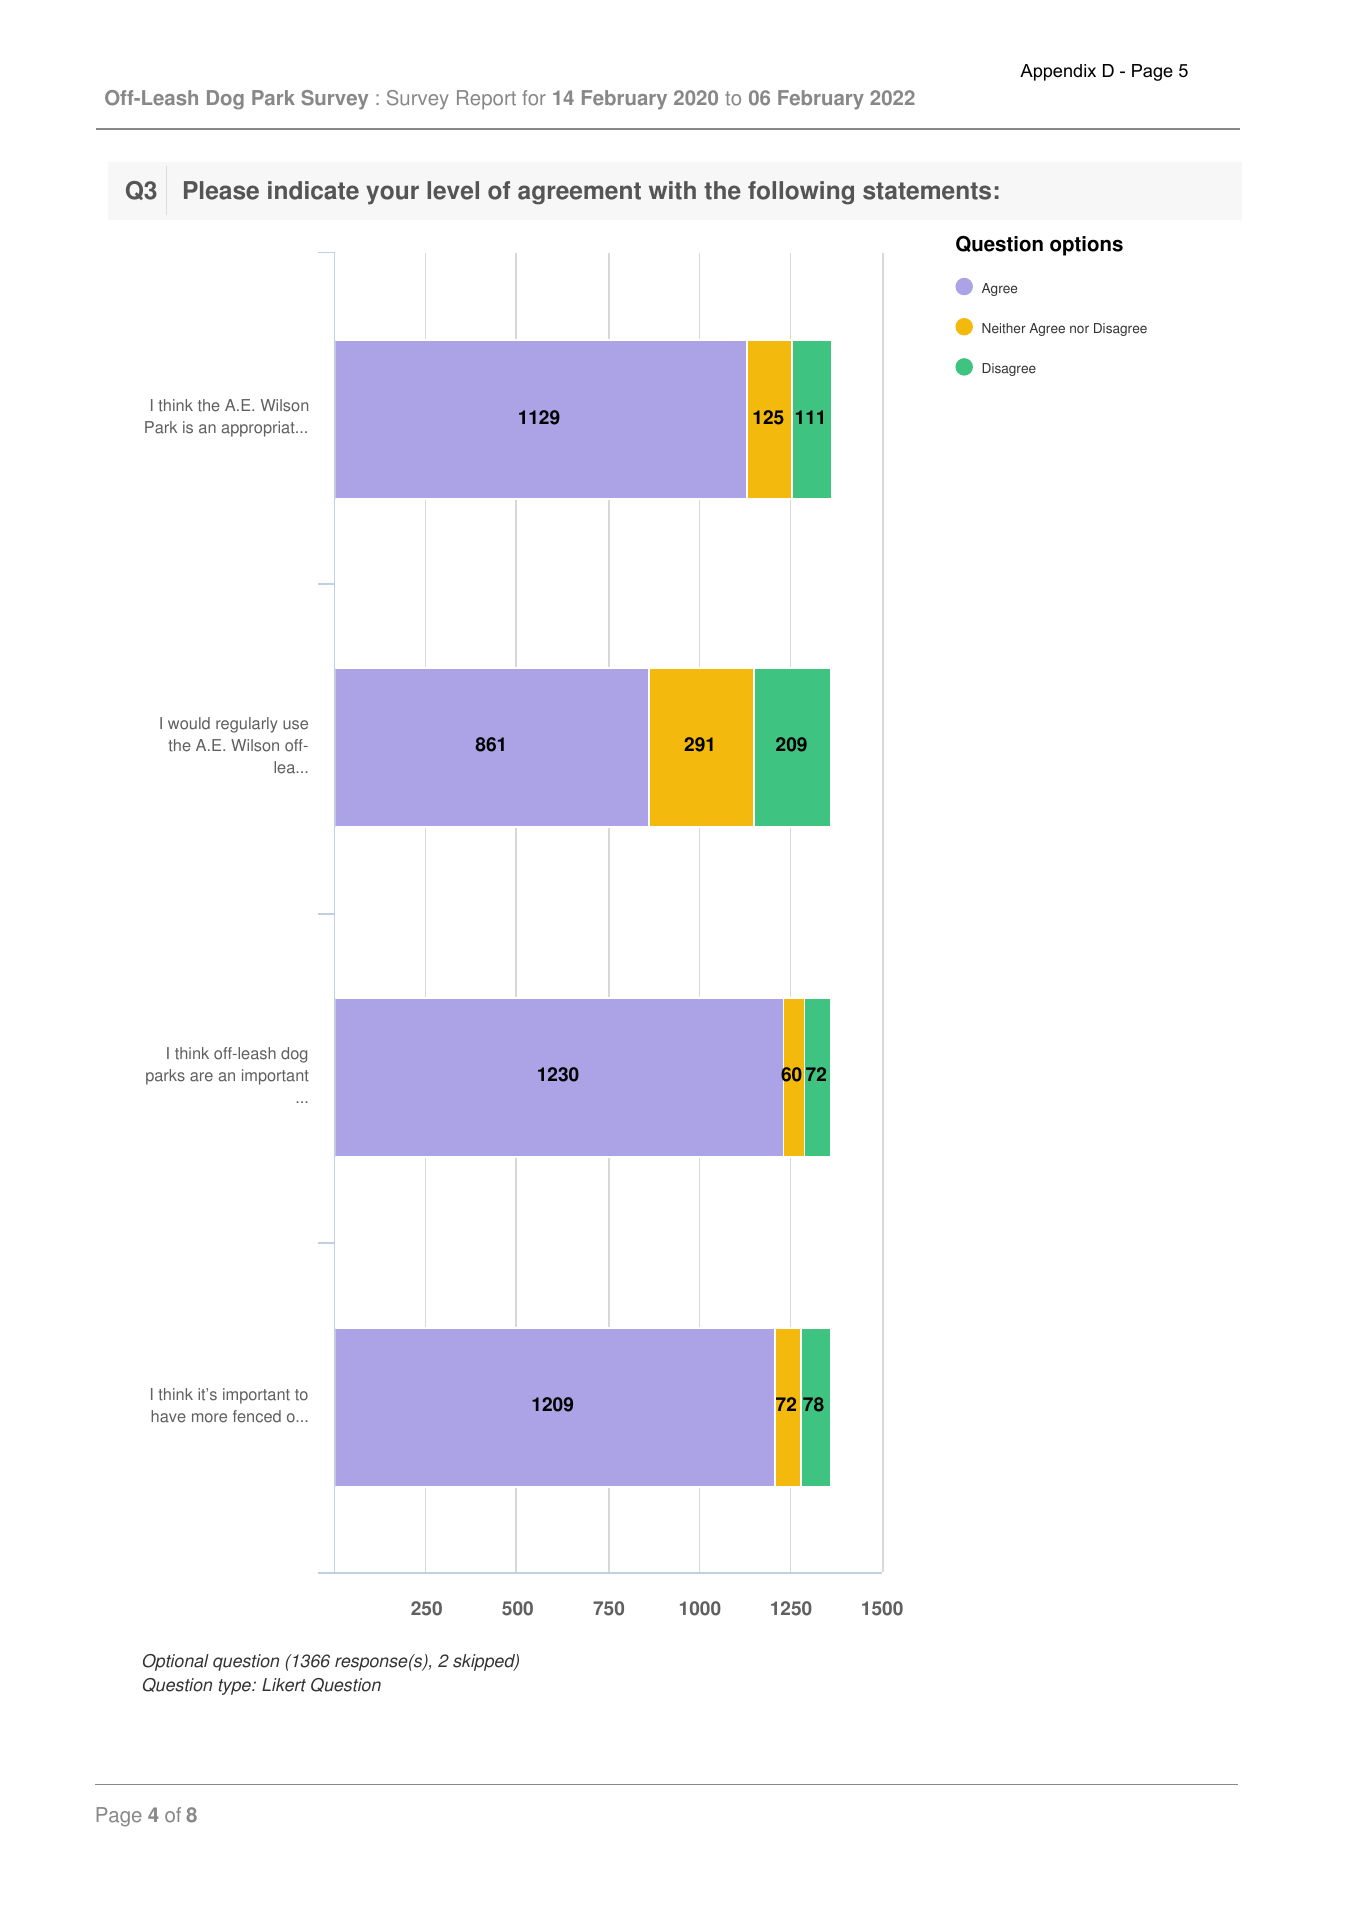 The width and height of the page is (1352, 1913). Describe the element at coordinates (284, 1685) in the page. I see `Likert` at that location.
